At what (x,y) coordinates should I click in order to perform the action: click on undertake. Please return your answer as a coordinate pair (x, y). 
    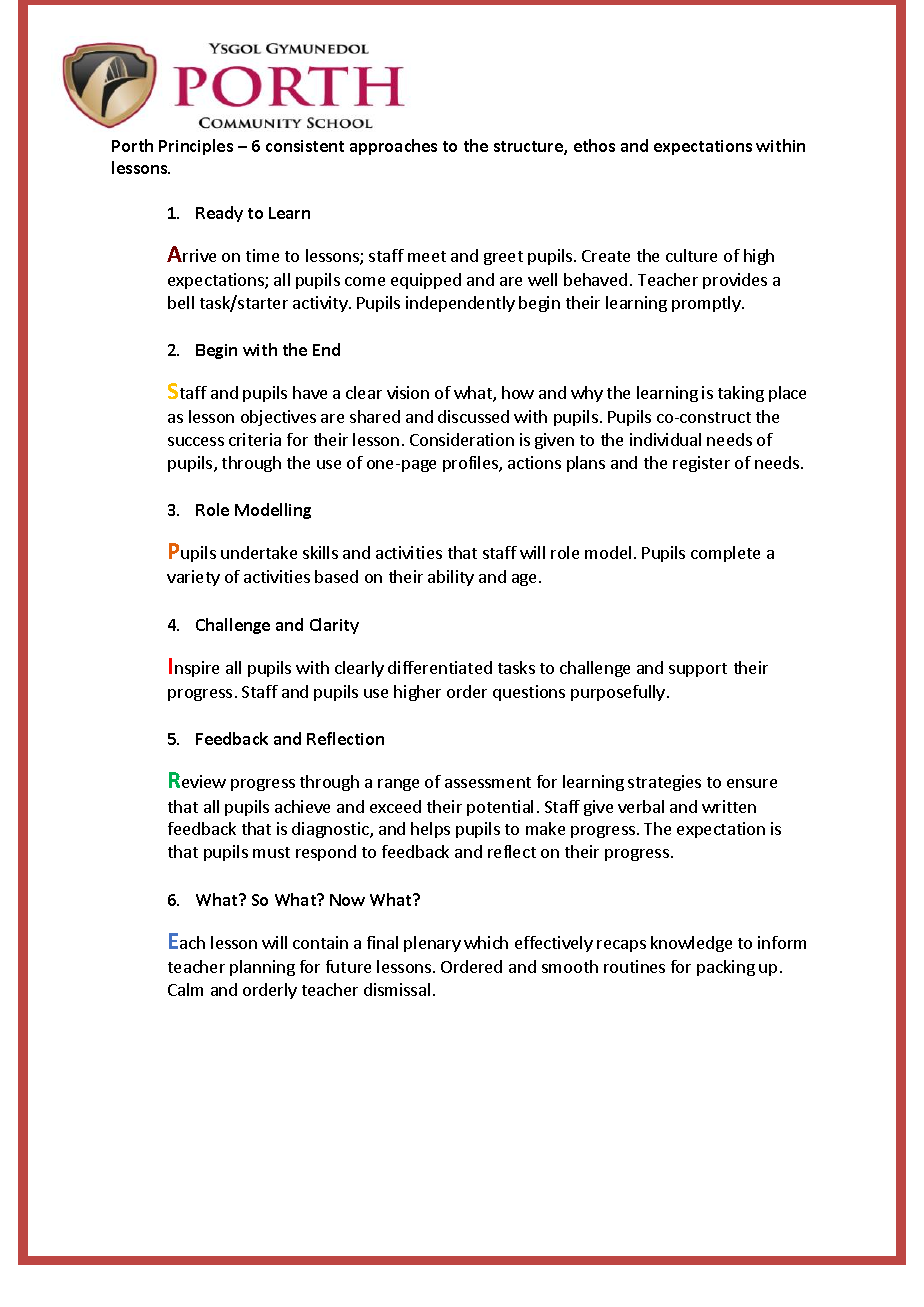
    Looking at the image, I should click on (259, 552).
